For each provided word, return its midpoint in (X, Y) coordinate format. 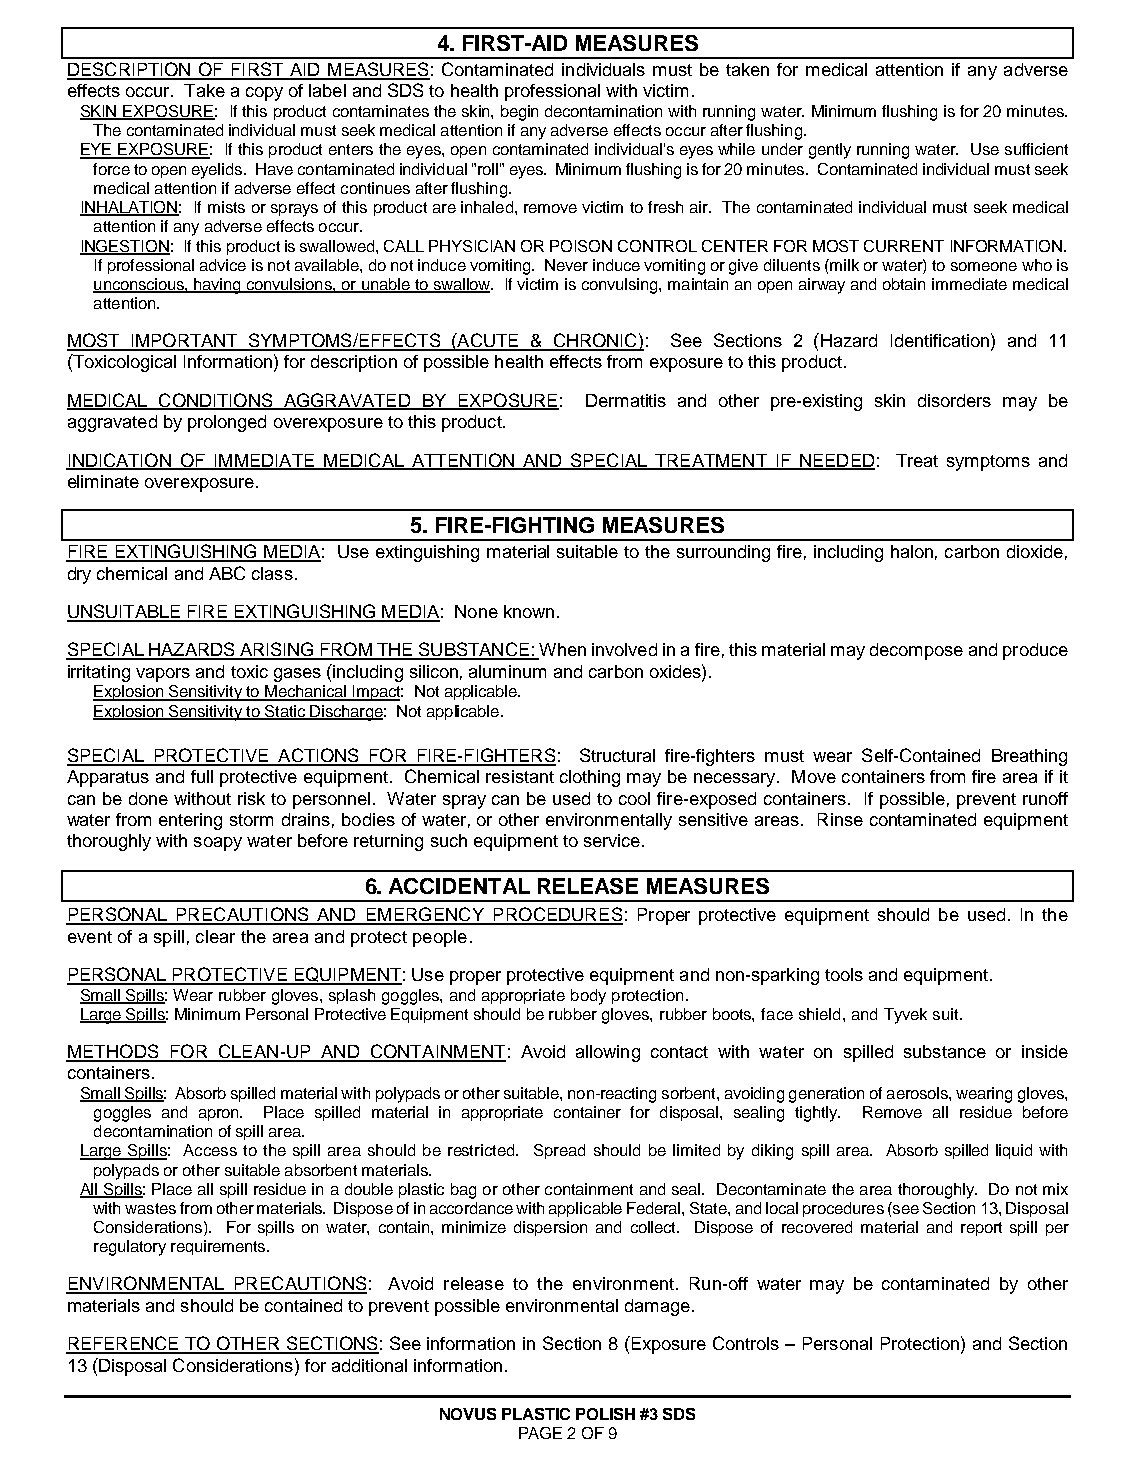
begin (519, 113)
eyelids (218, 171)
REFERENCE (123, 1344)
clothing (590, 778)
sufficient (1036, 149)
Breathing (1029, 757)
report (981, 1229)
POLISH (605, 1414)
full (202, 776)
